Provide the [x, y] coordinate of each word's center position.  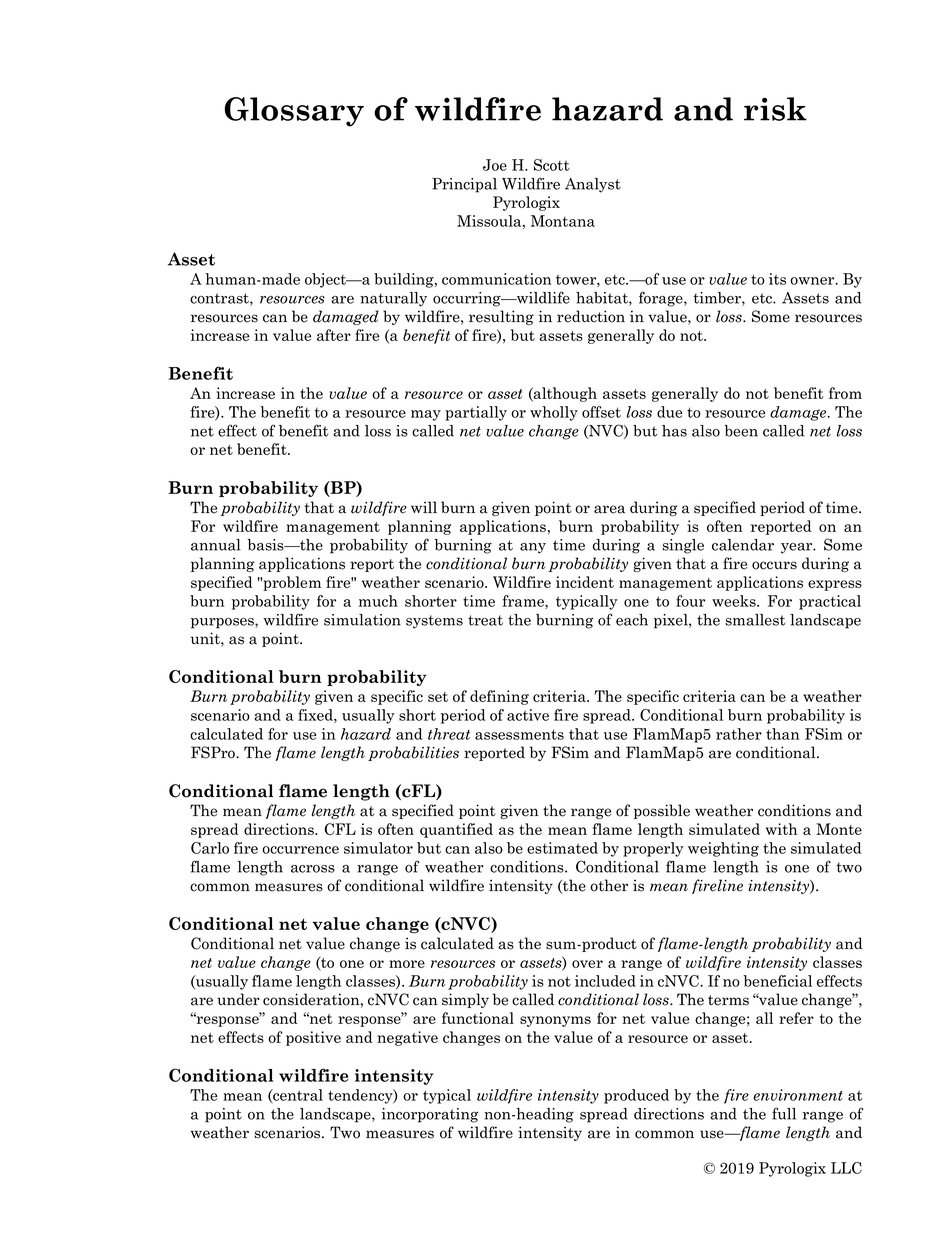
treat [485, 620]
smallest [755, 620]
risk [775, 109]
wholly [554, 413]
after [334, 335]
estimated [562, 848]
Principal [464, 185]
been [741, 431]
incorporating [429, 1115]
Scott [552, 165]
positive [313, 1038]
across [313, 869]
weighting [723, 849]
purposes [223, 623]
